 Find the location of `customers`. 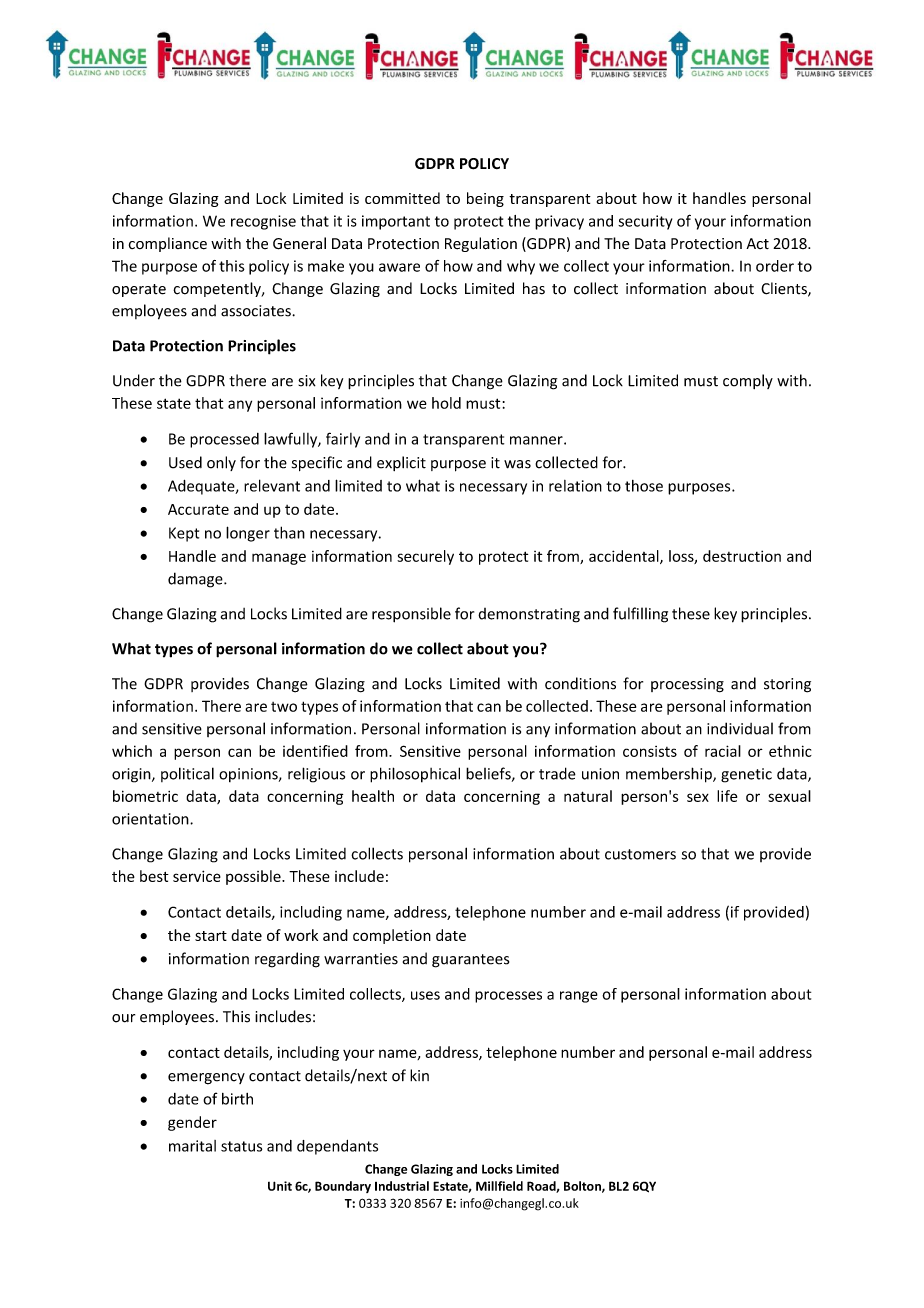

customers is located at coordinates (640, 854).
